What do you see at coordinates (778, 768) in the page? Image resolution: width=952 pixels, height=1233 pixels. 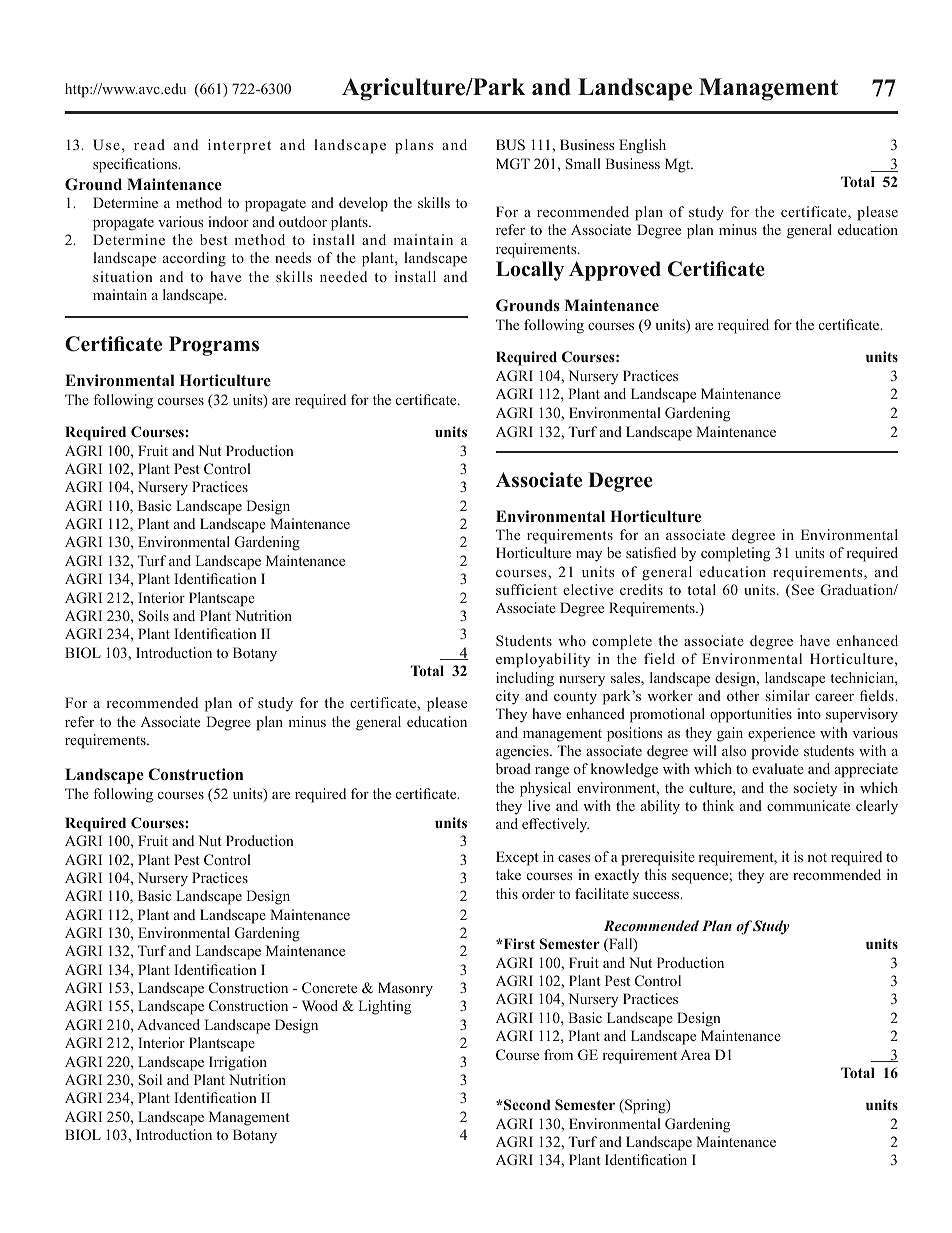 I see `evaluate` at bounding box center [778, 768].
